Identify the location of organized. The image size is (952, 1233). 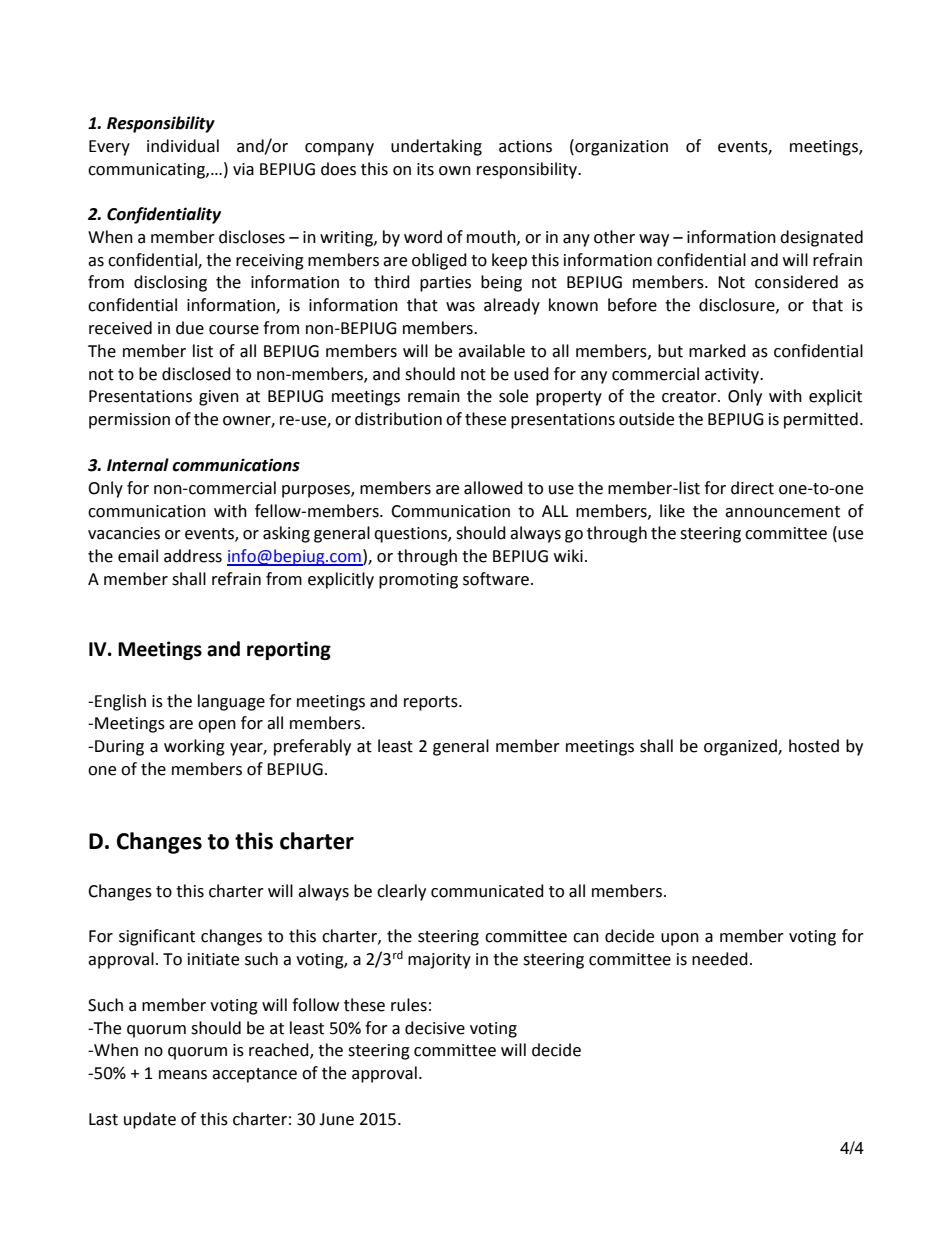
(741, 747).
